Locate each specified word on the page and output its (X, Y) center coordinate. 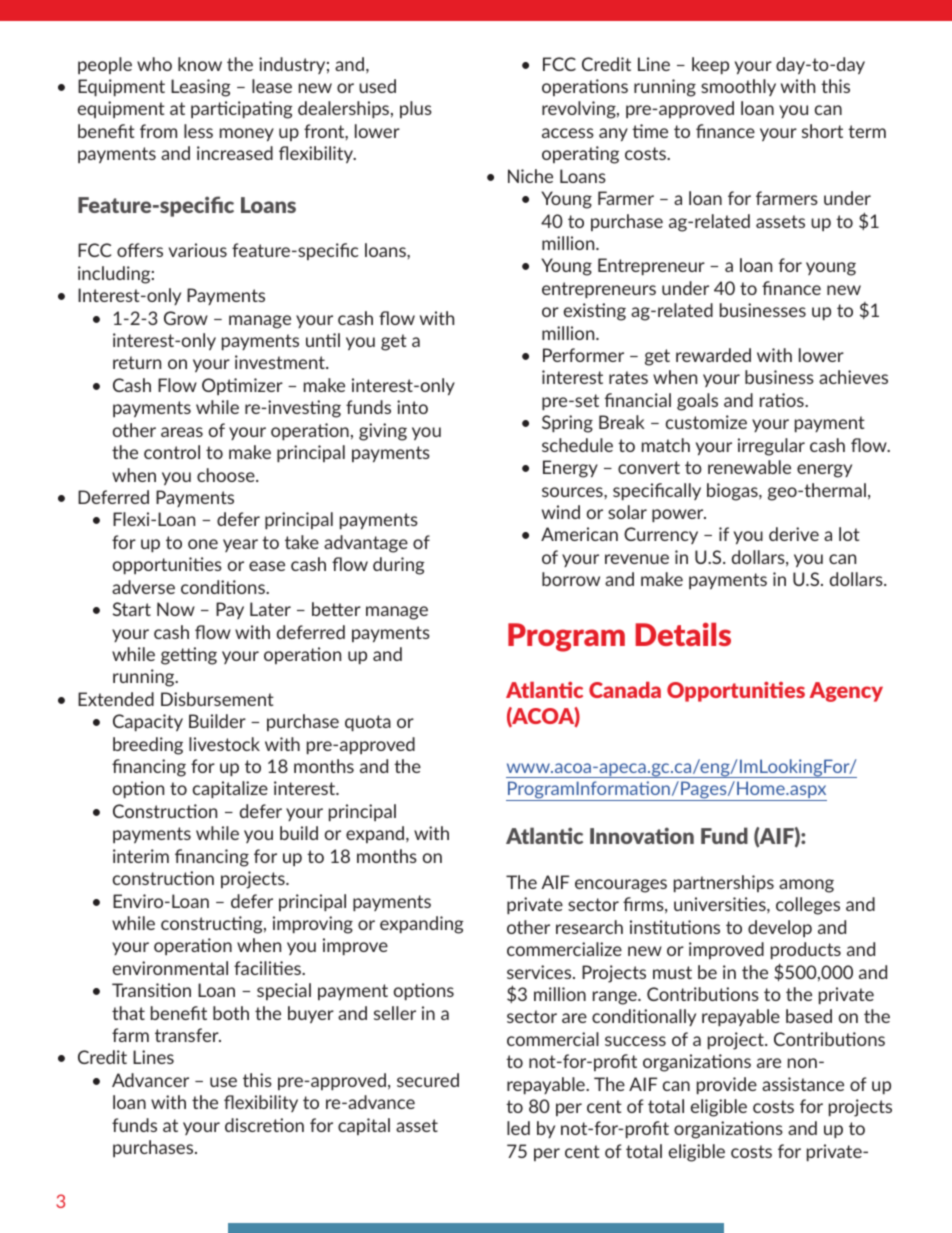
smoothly (738, 87)
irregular (771, 447)
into (412, 407)
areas (182, 432)
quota (368, 723)
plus (416, 109)
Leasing (201, 88)
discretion (264, 1125)
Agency (846, 692)
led (518, 1128)
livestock (224, 744)
